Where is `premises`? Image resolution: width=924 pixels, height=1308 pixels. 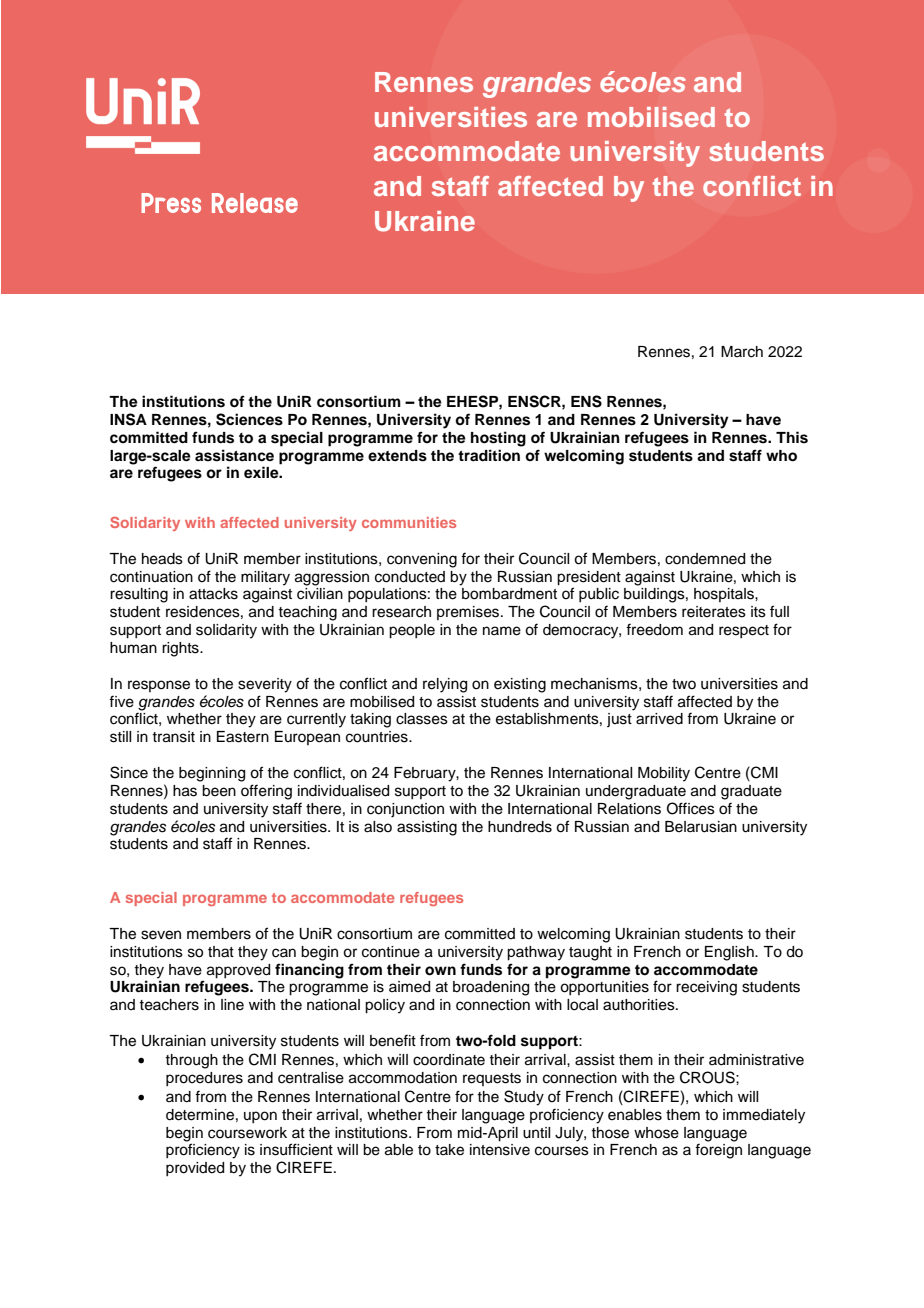 premises is located at coordinates (469, 613).
